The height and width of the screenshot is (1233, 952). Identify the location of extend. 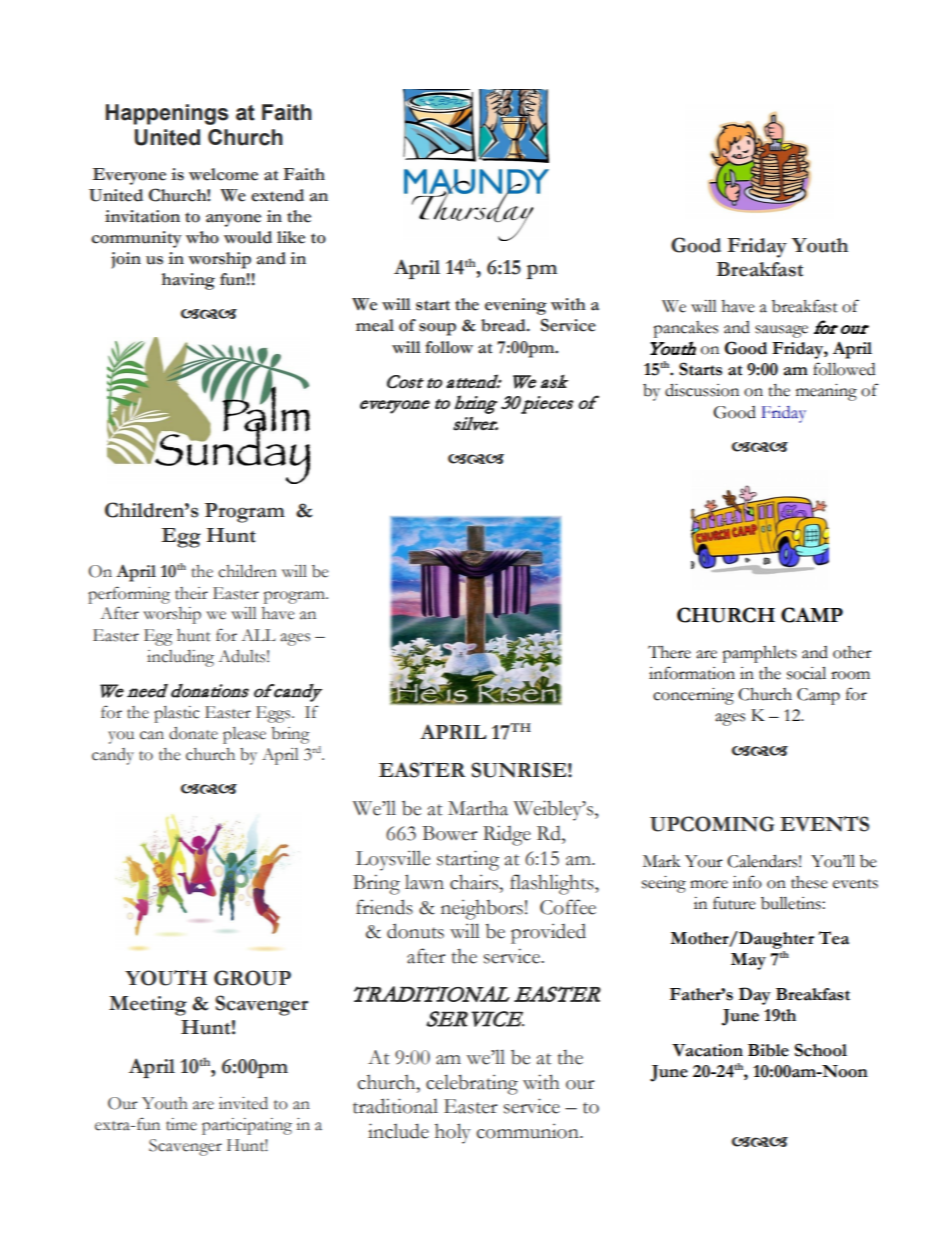
(277, 195).
